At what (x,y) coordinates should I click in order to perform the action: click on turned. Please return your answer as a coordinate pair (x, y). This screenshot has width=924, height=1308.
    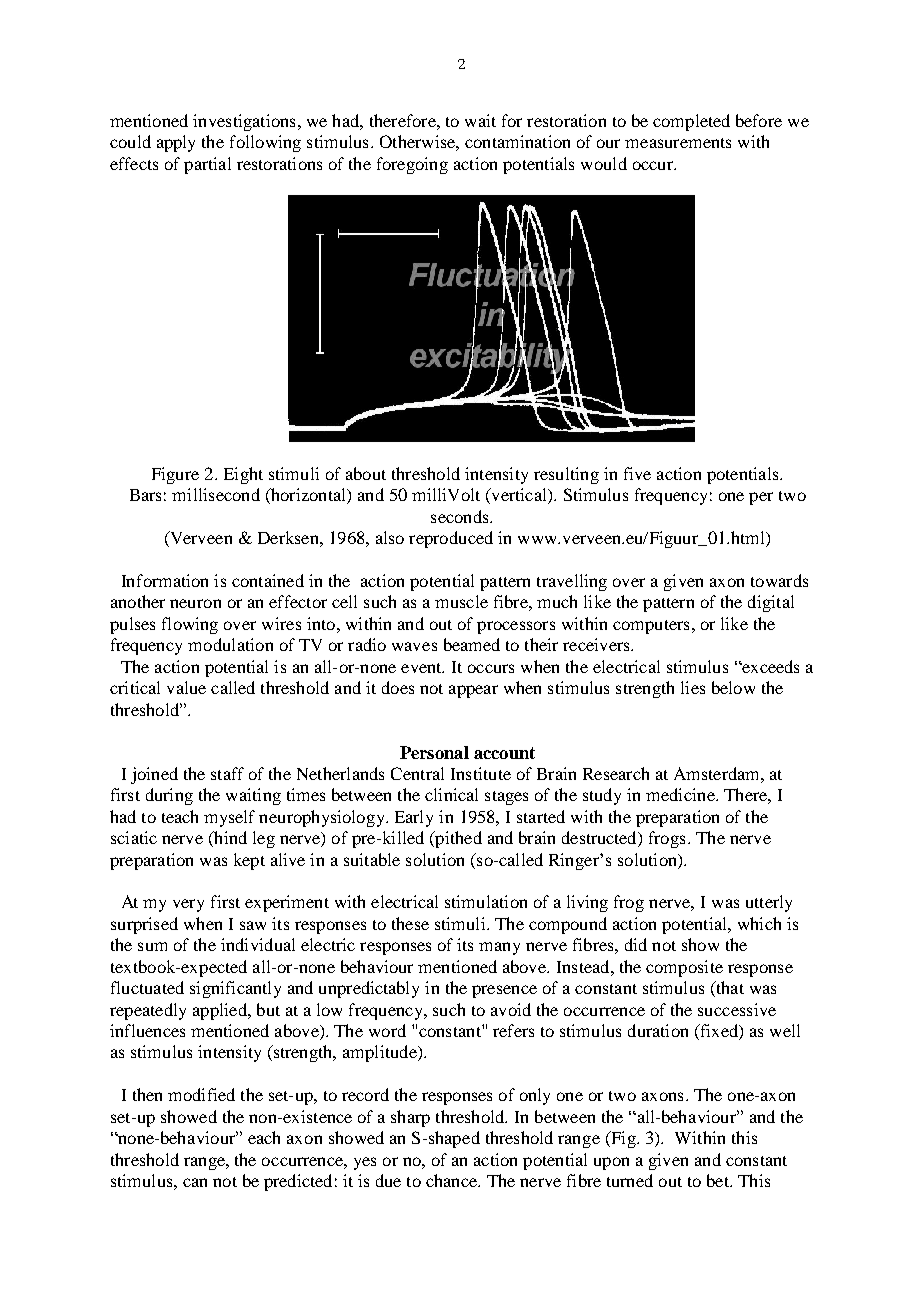
    Looking at the image, I should click on (630, 1180).
